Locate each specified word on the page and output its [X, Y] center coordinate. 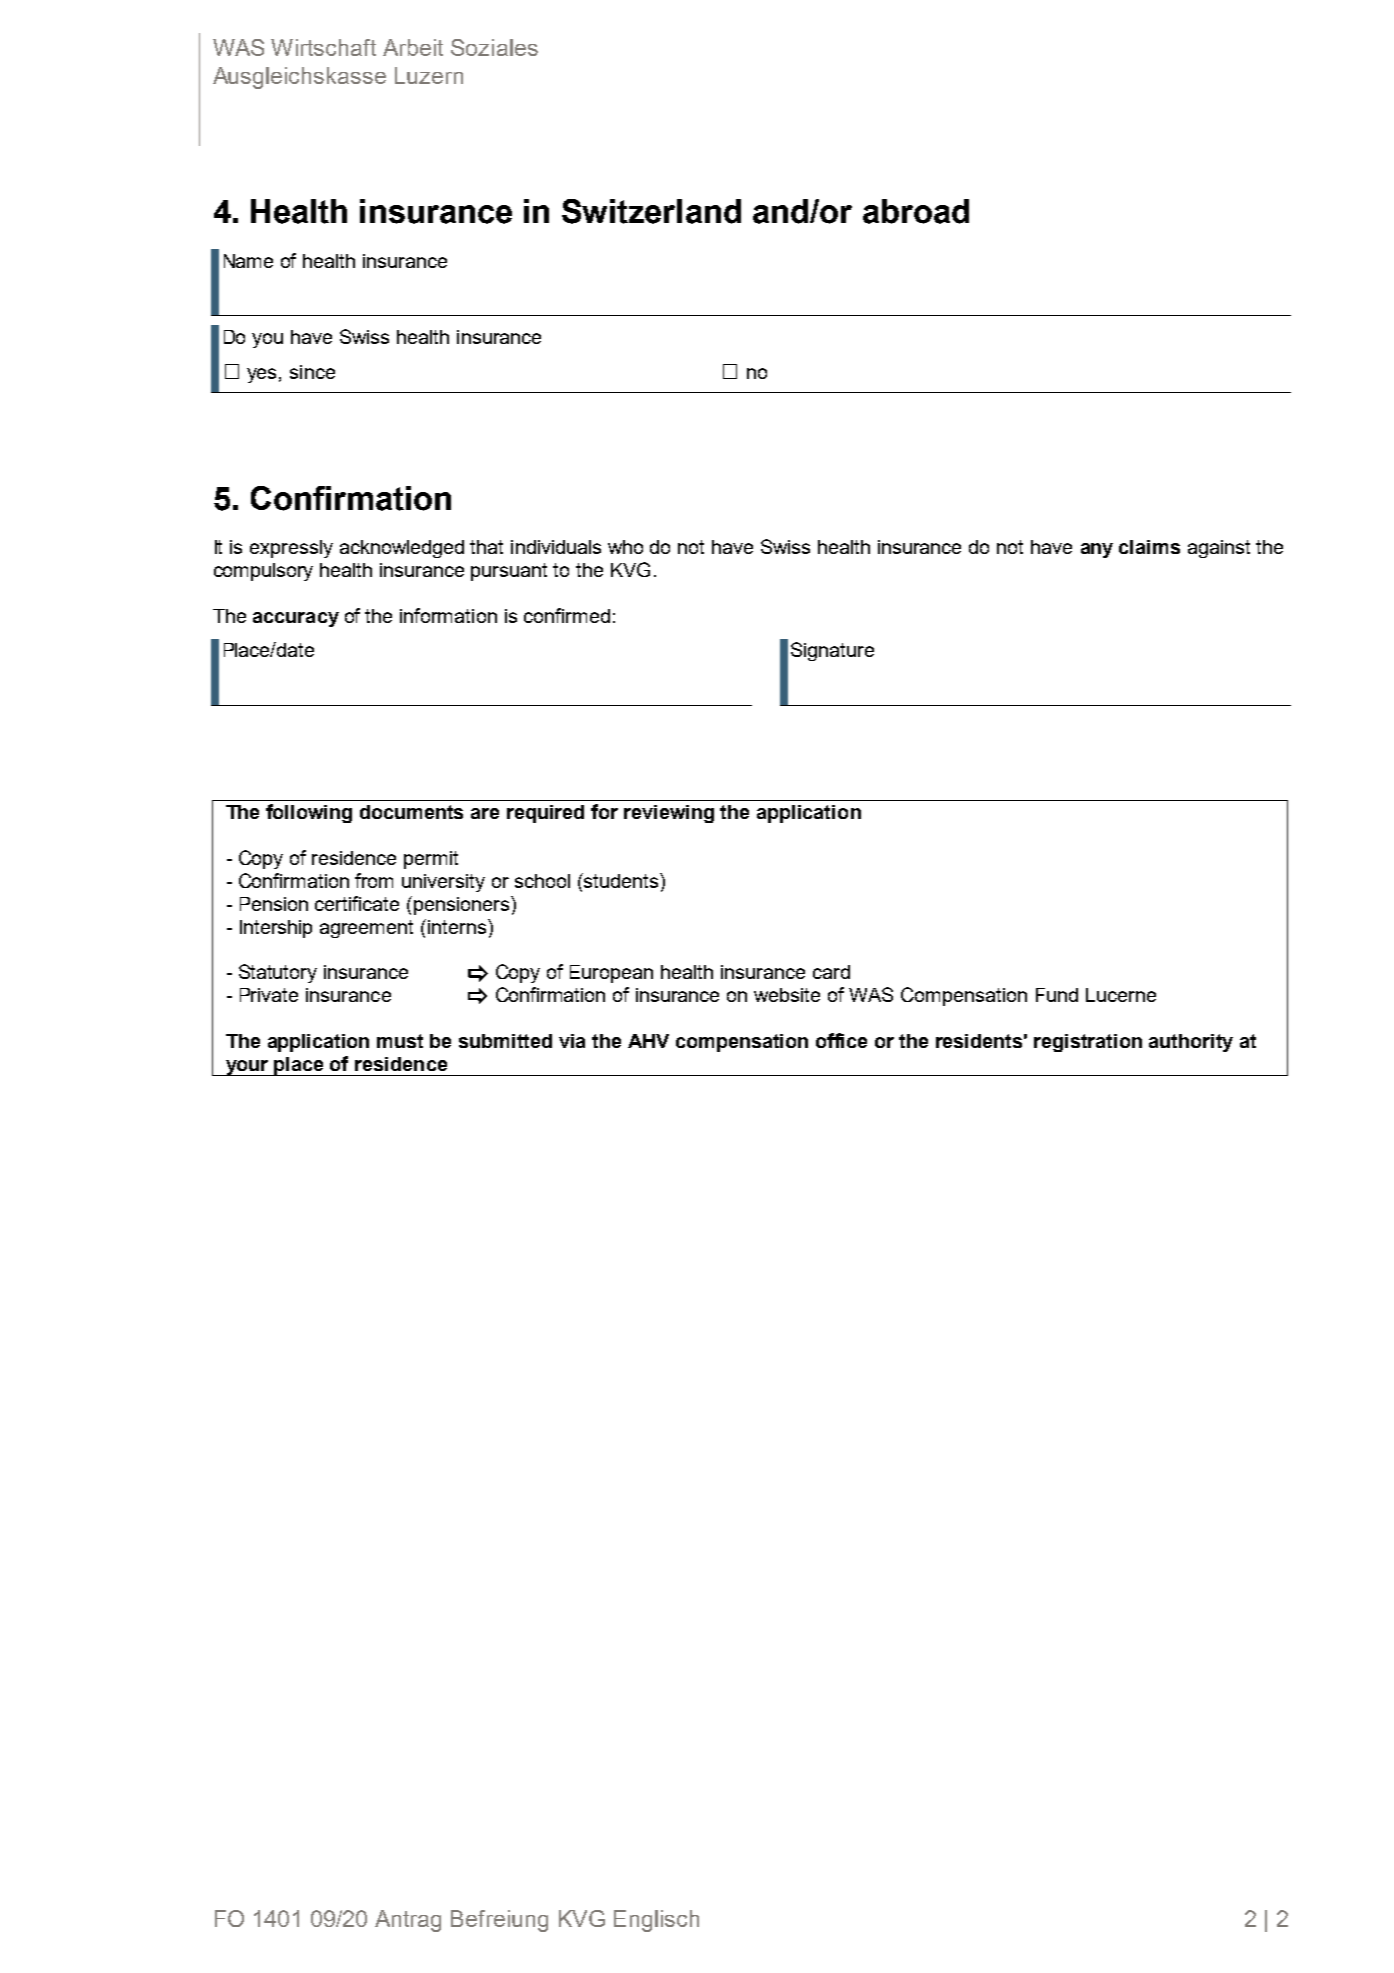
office [841, 1040]
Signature [832, 651]
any [1097, 550]
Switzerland [651, 211]
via [572, 1041]
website [787, 995]
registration [1088, 1043]
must [400, 1041]
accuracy [296, 619]
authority [1191, 1043]
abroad [916, 211]
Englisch [656, 1921]
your [247, 1068]
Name [248, 261]
